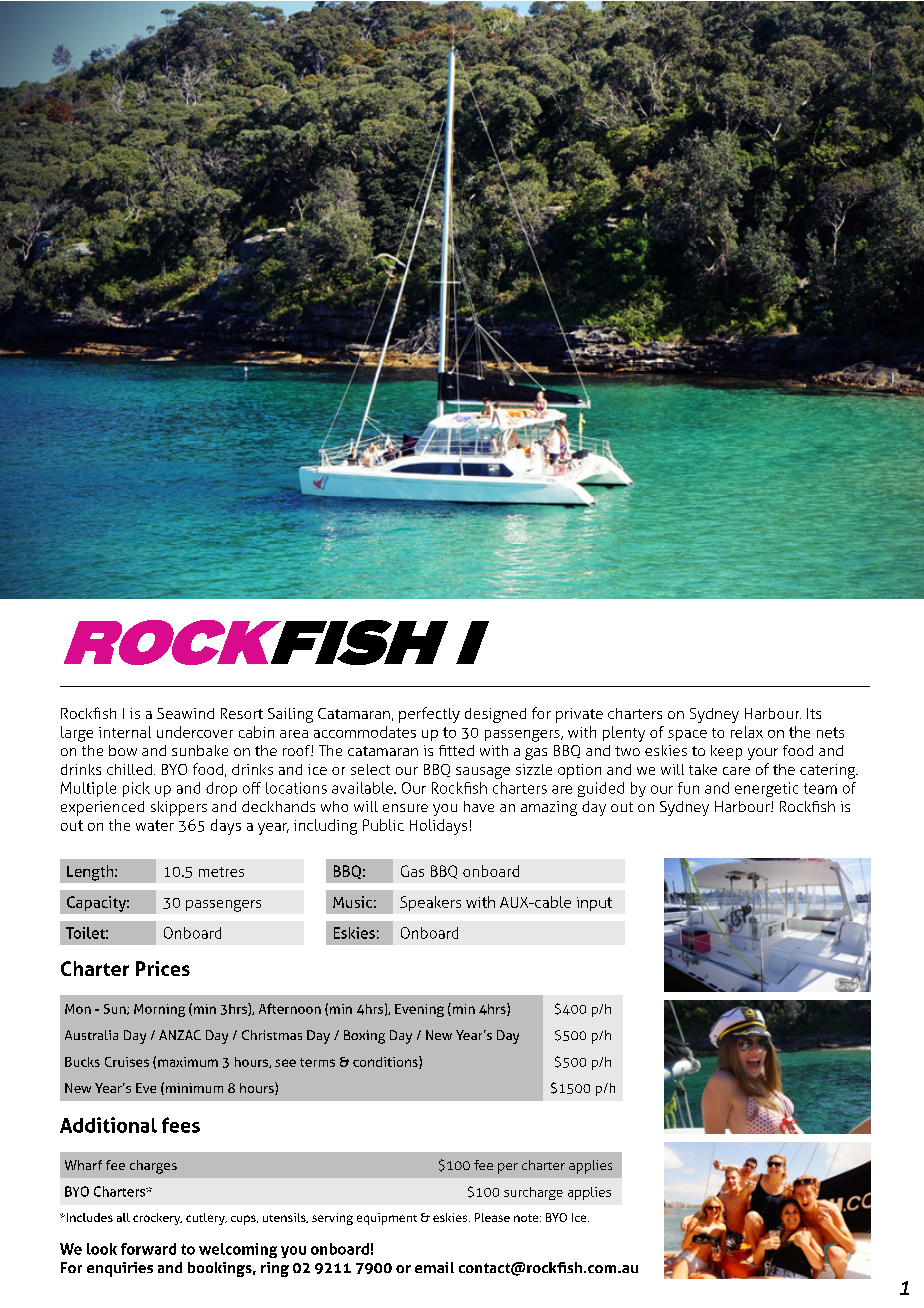 Image resolution: width=924 pixels, height=1308 pixels. Describe the element at coordinates (533, 1193) in the page. I see `surcharge` at that location.
